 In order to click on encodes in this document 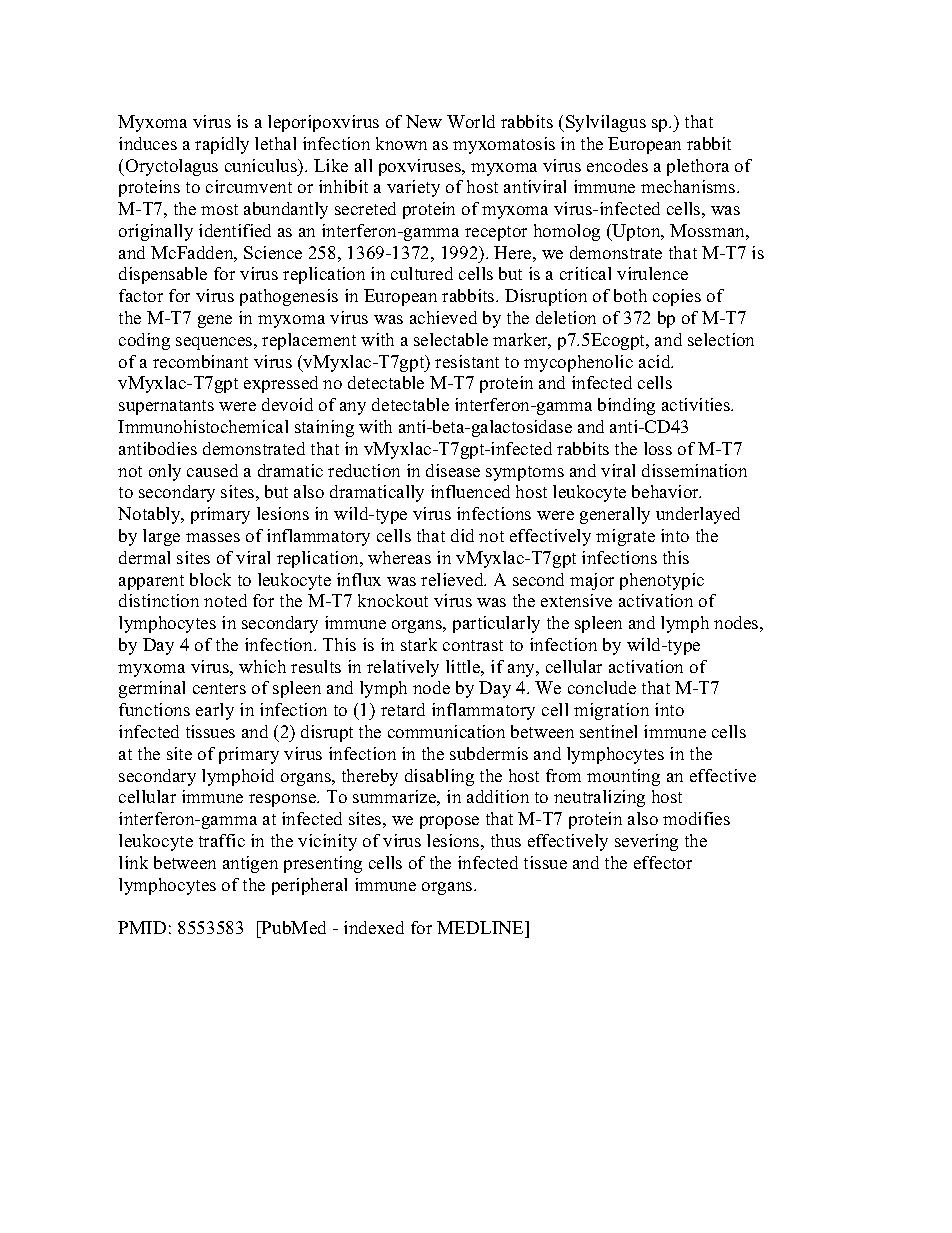, I will do `click(617, 165)`.
